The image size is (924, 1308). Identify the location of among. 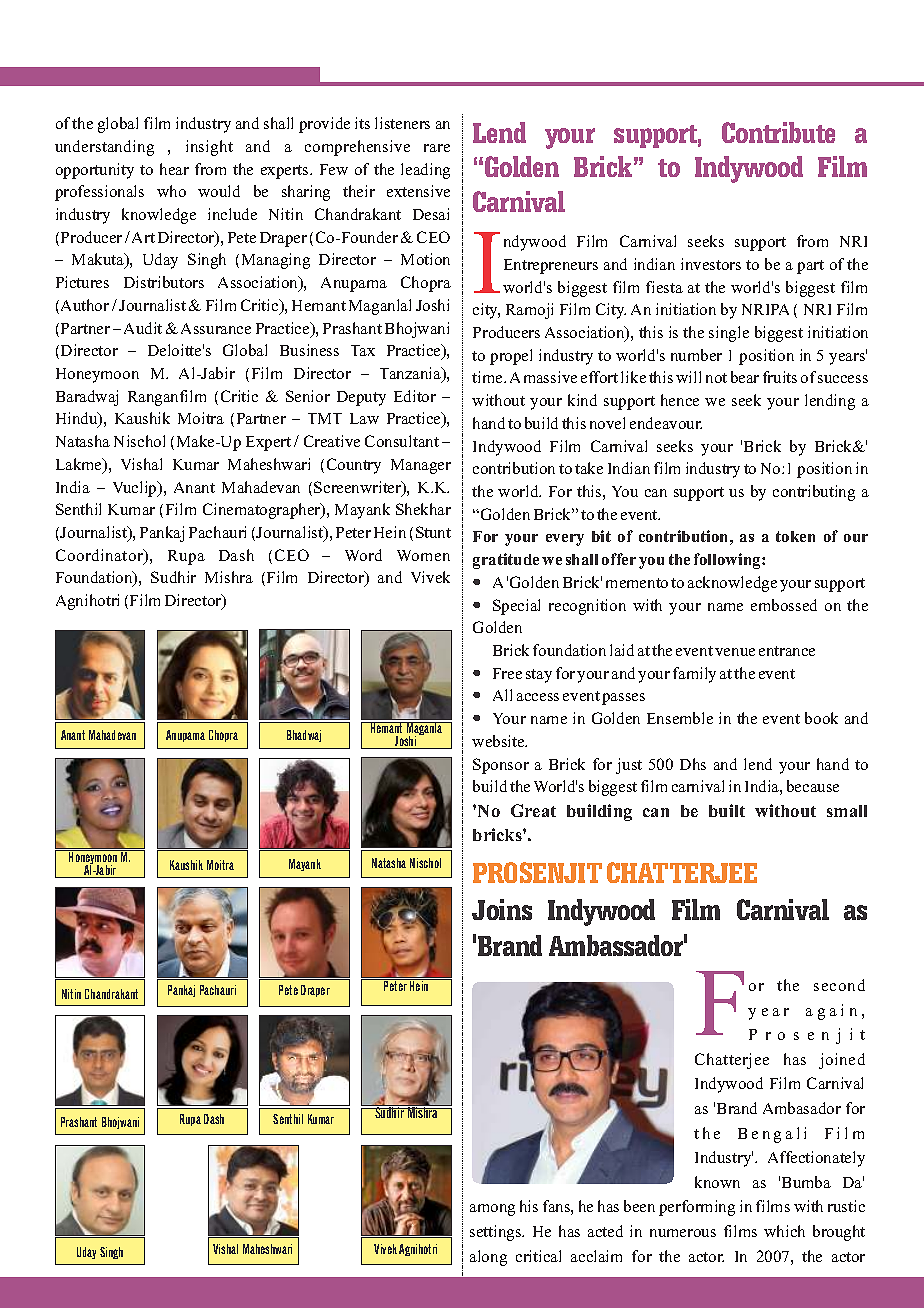
(492, 1210).
